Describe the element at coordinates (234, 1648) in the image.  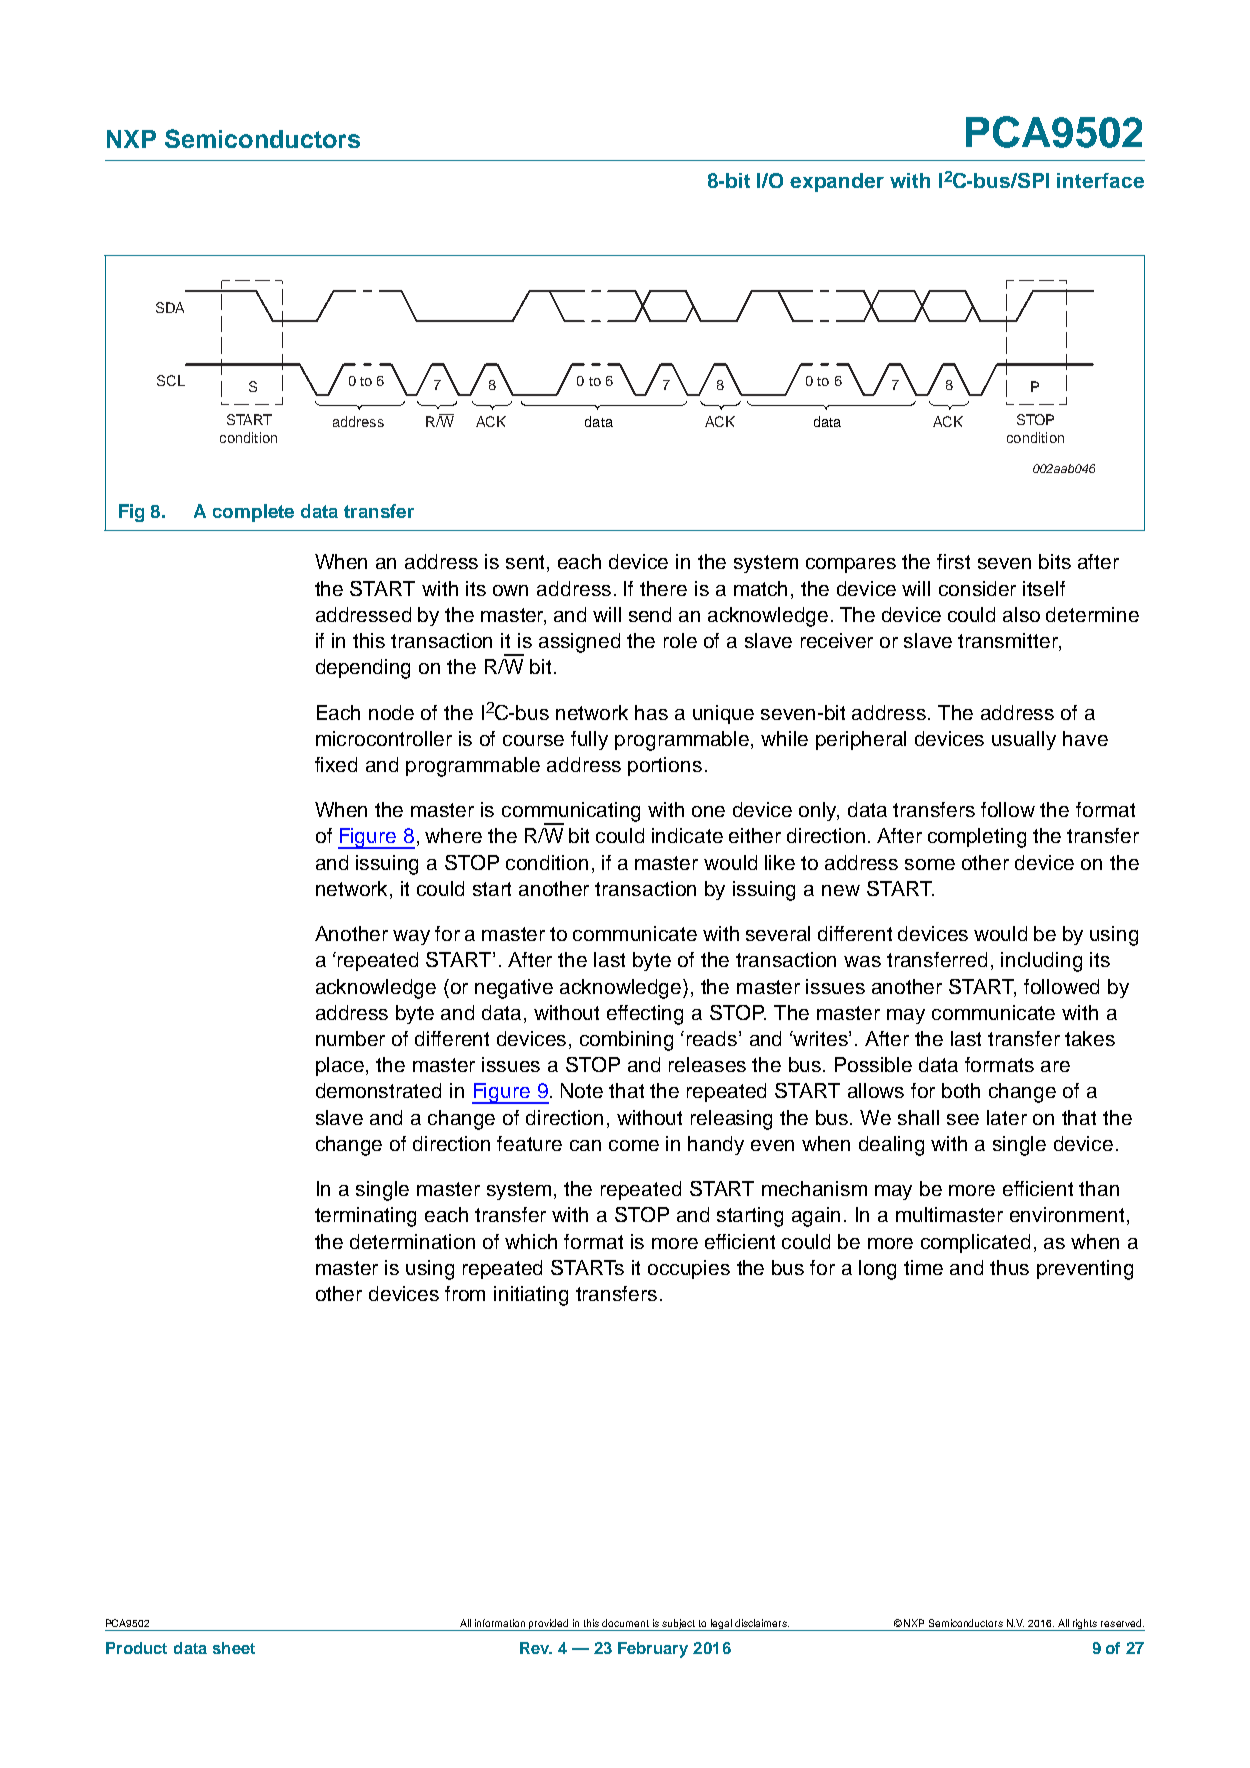
I see `sheet` at that location.
